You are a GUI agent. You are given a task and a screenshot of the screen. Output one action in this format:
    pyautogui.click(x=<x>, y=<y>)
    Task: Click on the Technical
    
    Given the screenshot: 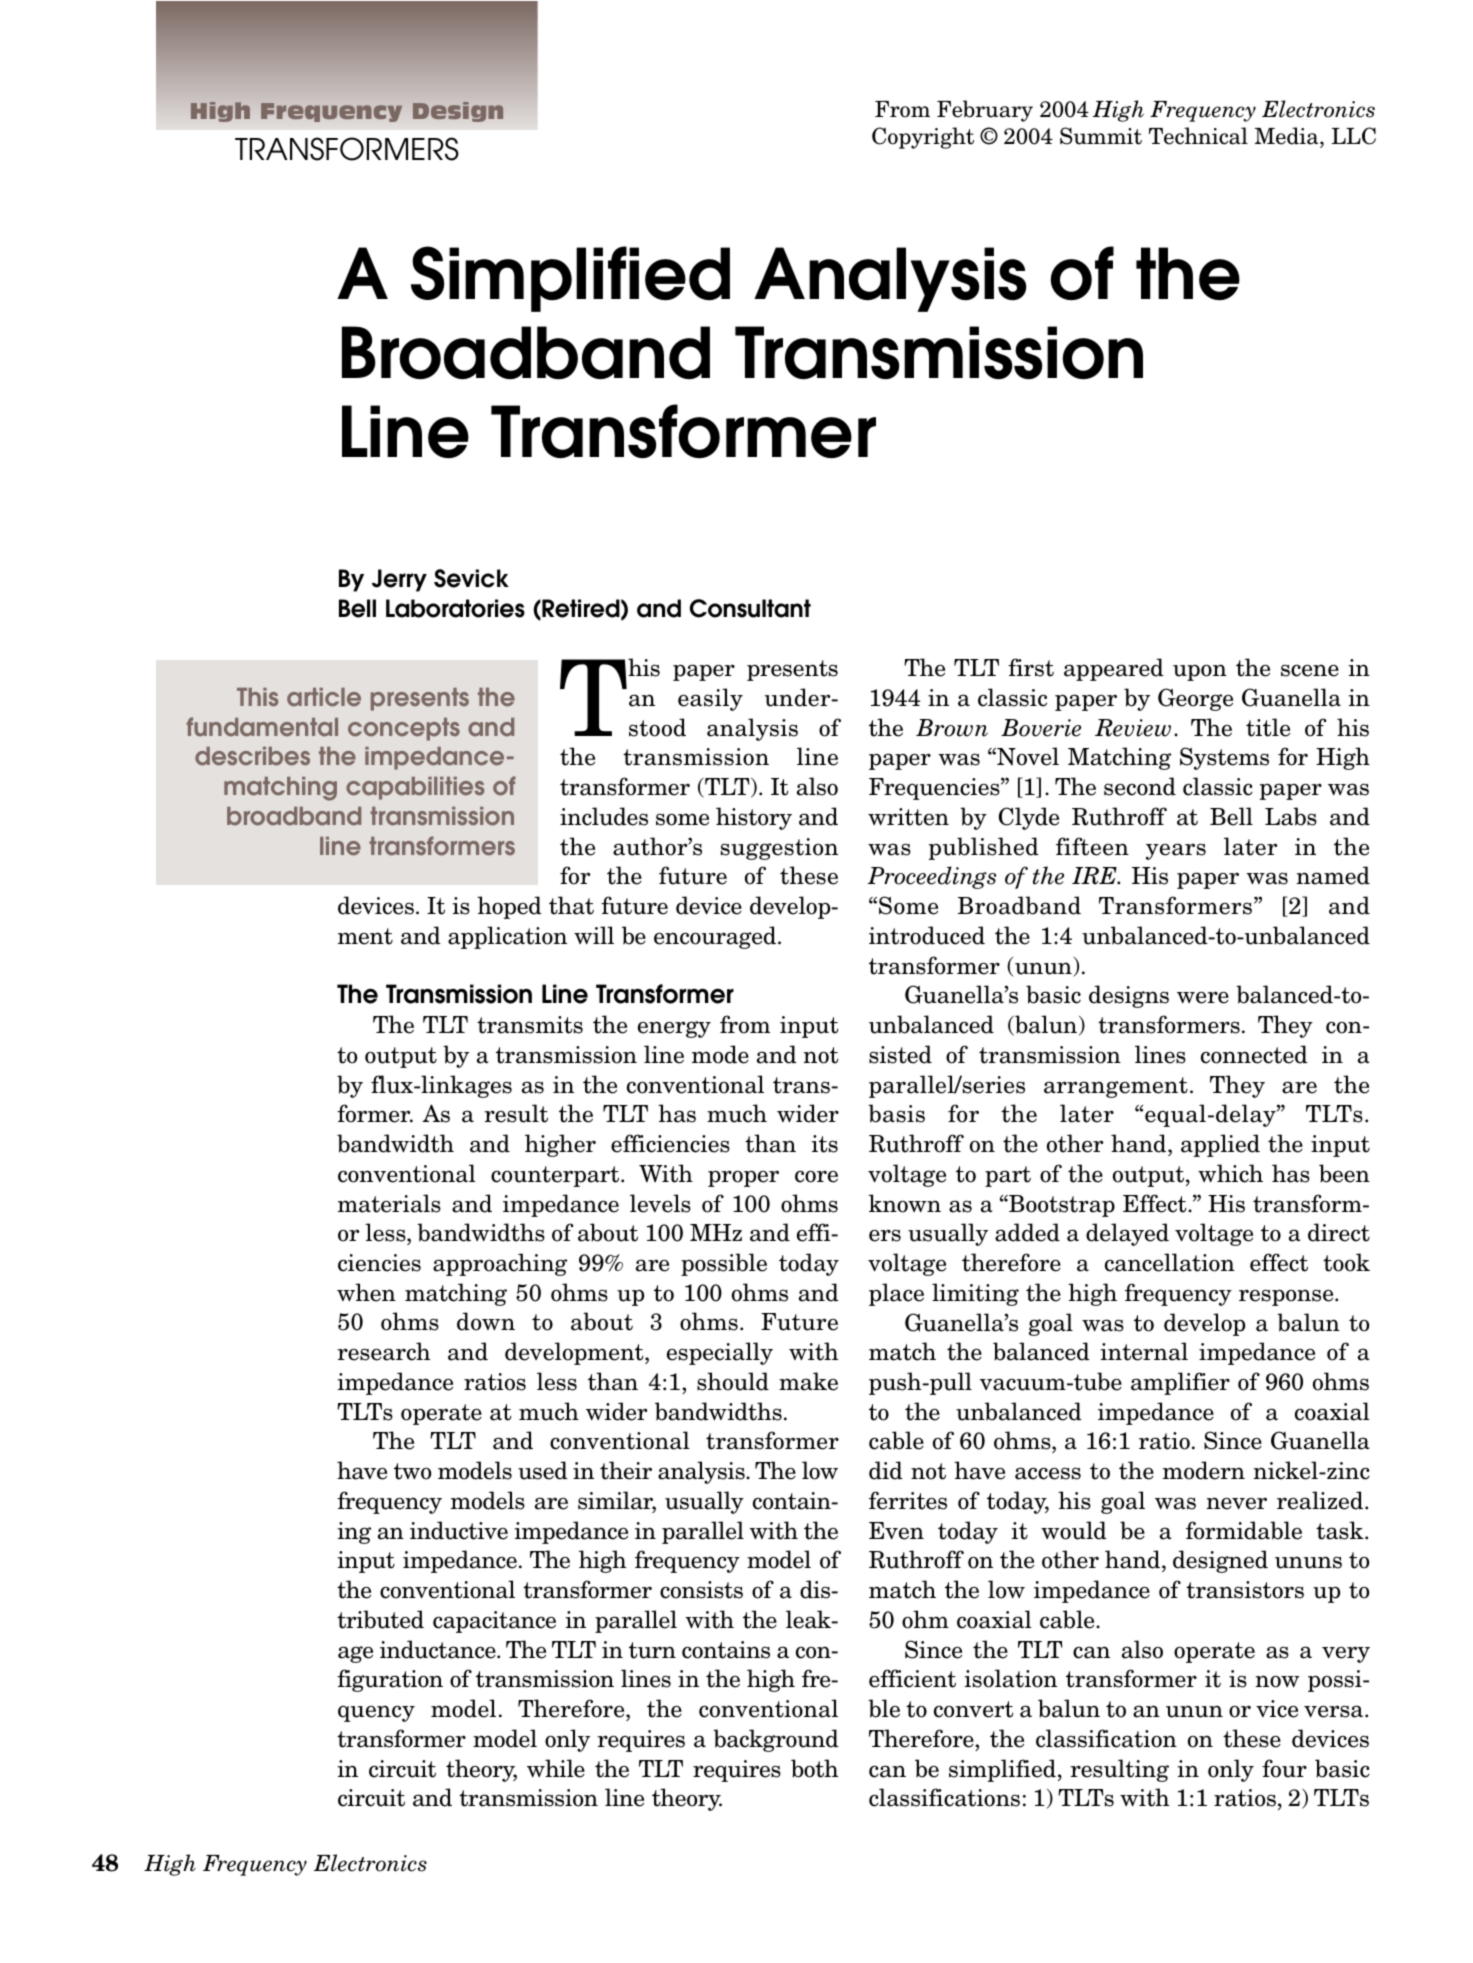 What is the action you would take?
    pyautogui.click(x=1198, y=136)
